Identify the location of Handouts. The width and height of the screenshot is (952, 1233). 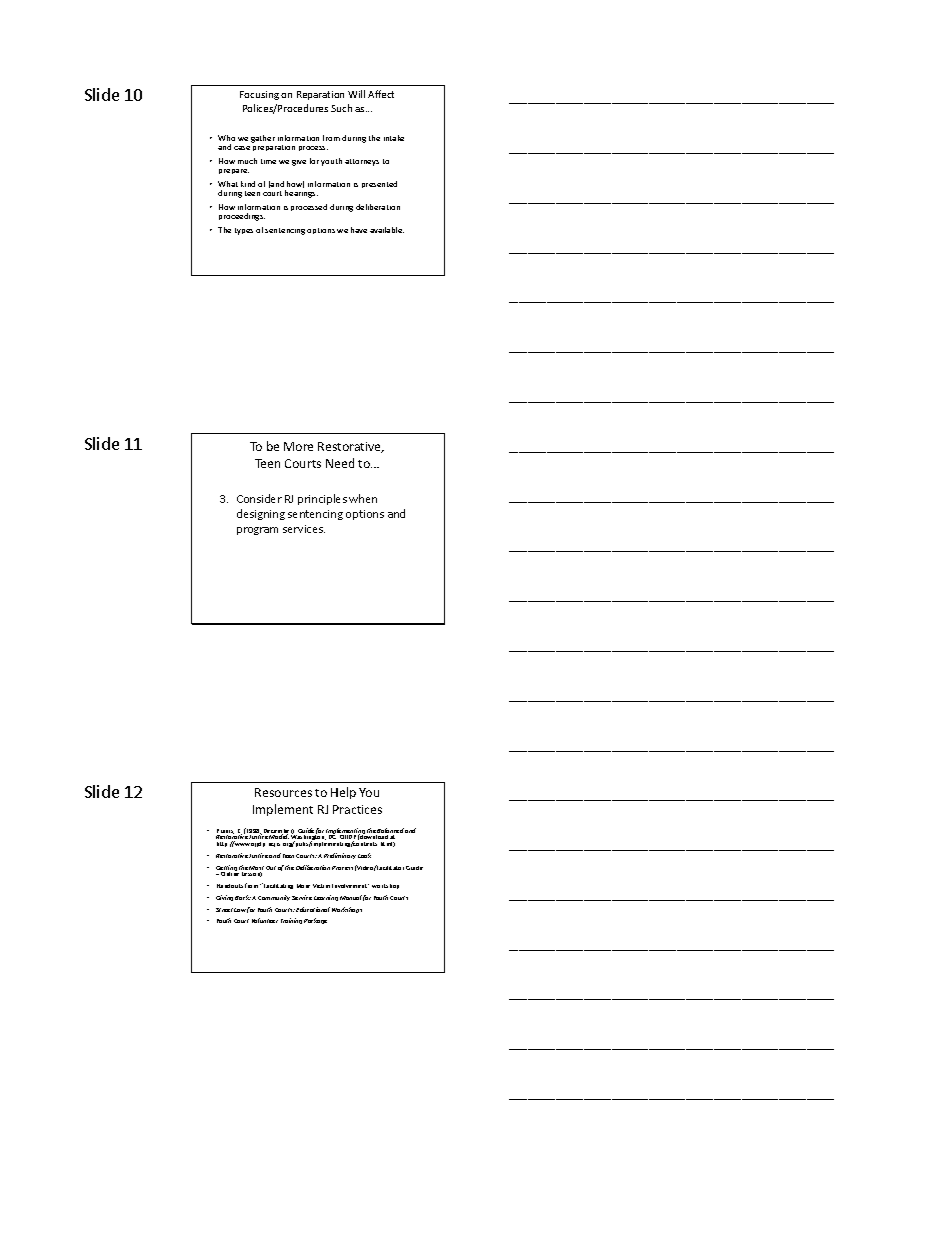
(230, 886).
